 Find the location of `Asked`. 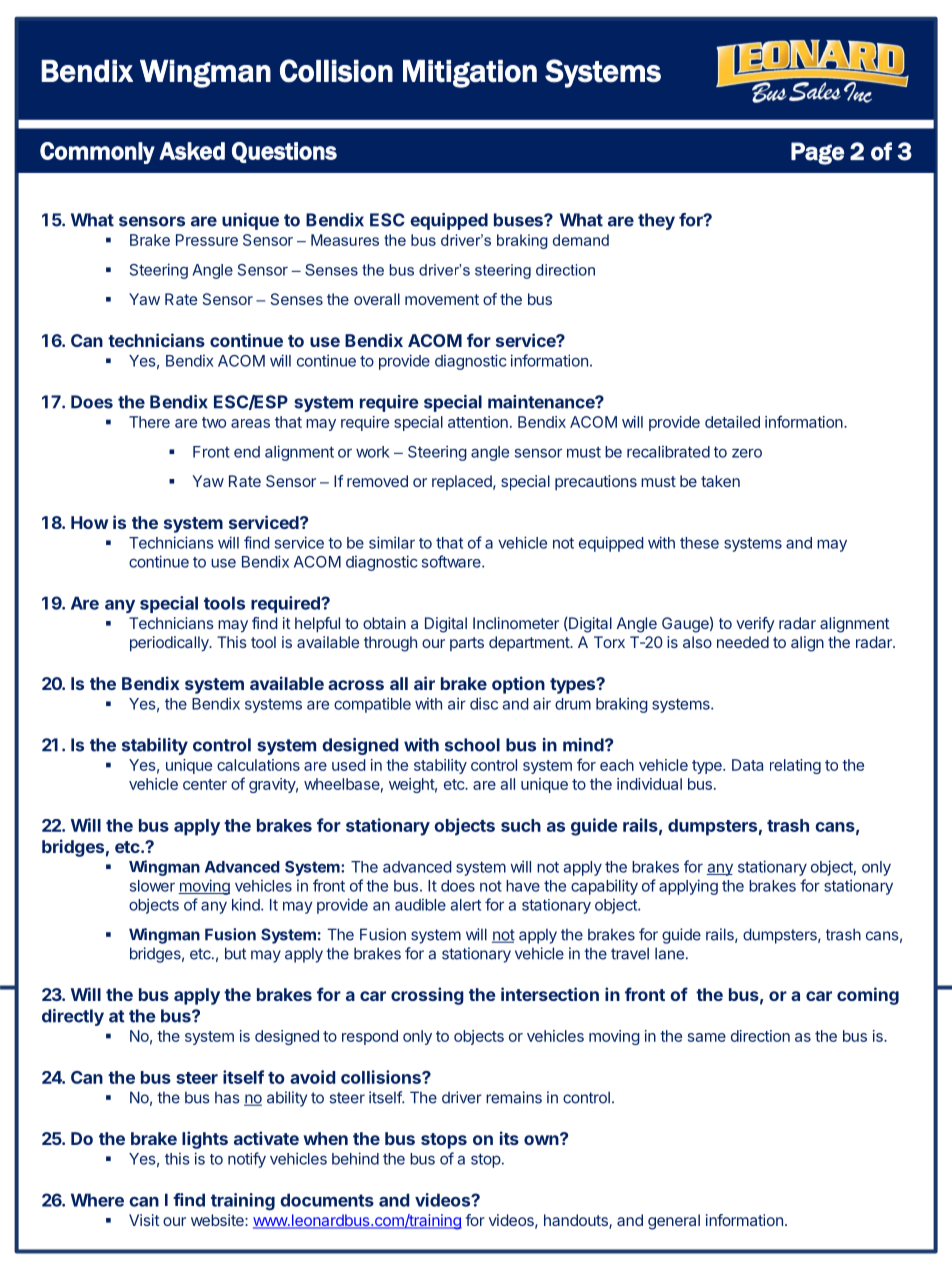

Asked is located at coordinates (192, 151).
